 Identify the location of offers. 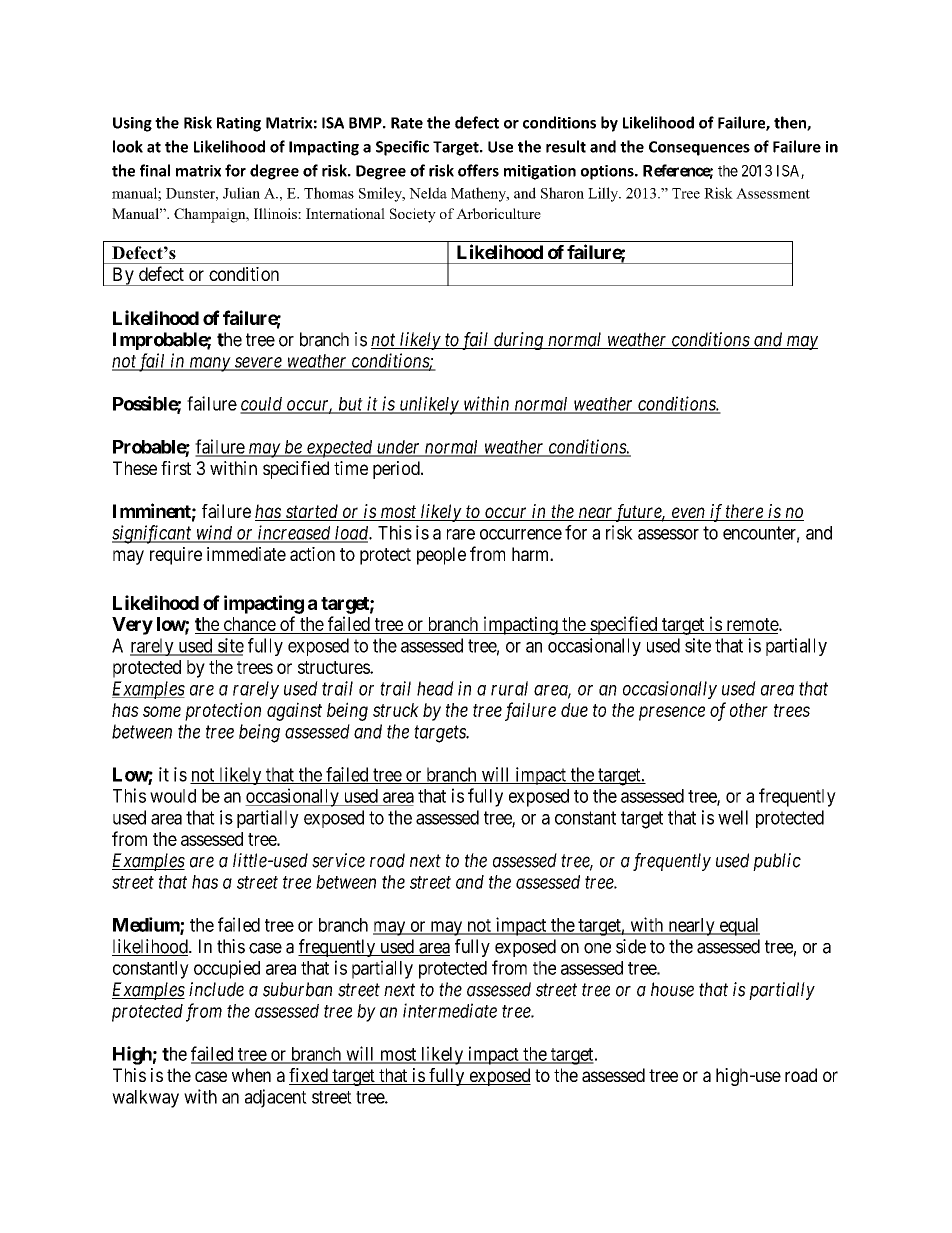
(478, 170).
